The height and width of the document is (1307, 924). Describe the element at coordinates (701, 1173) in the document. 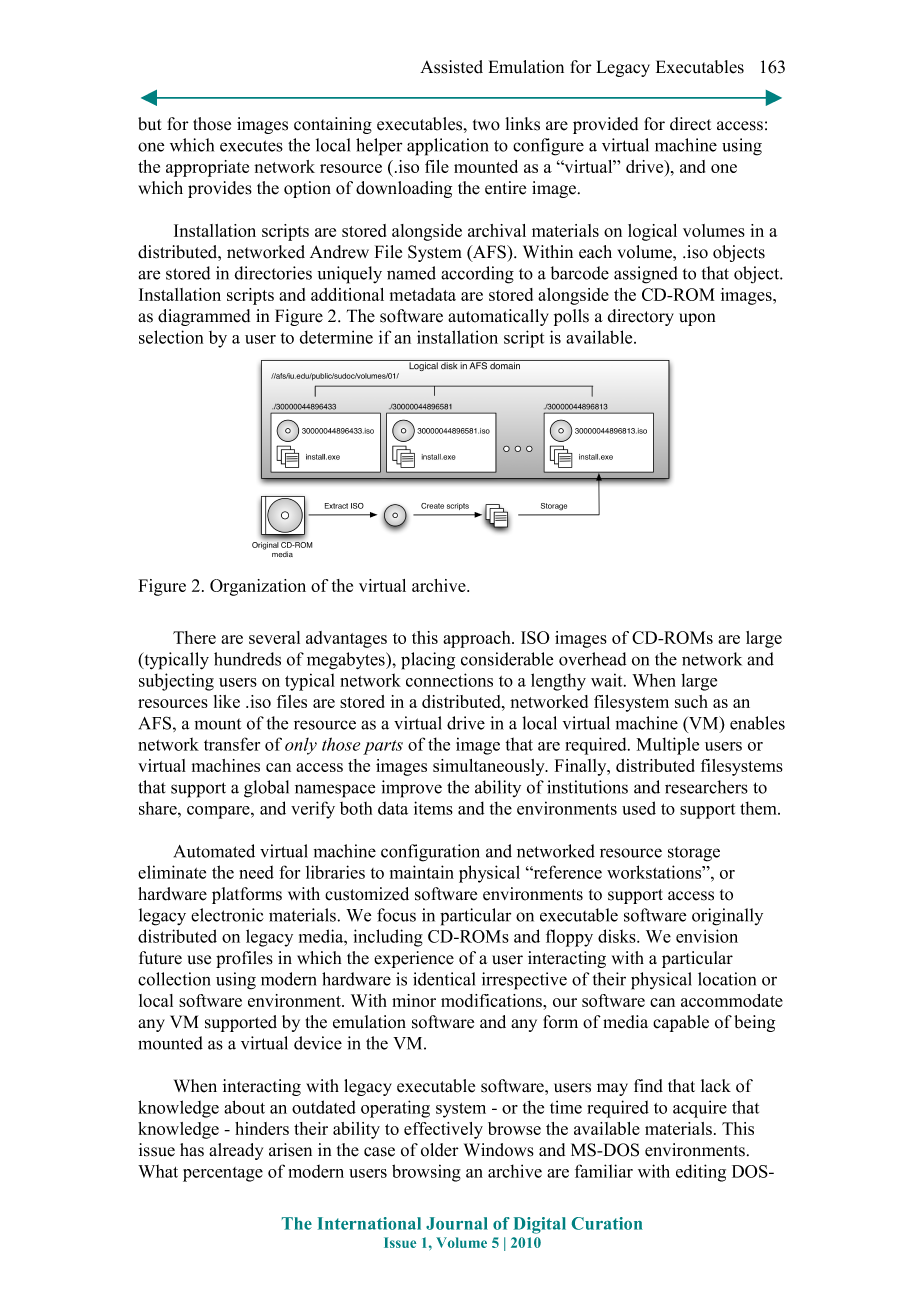

I see `editing` at that location.
